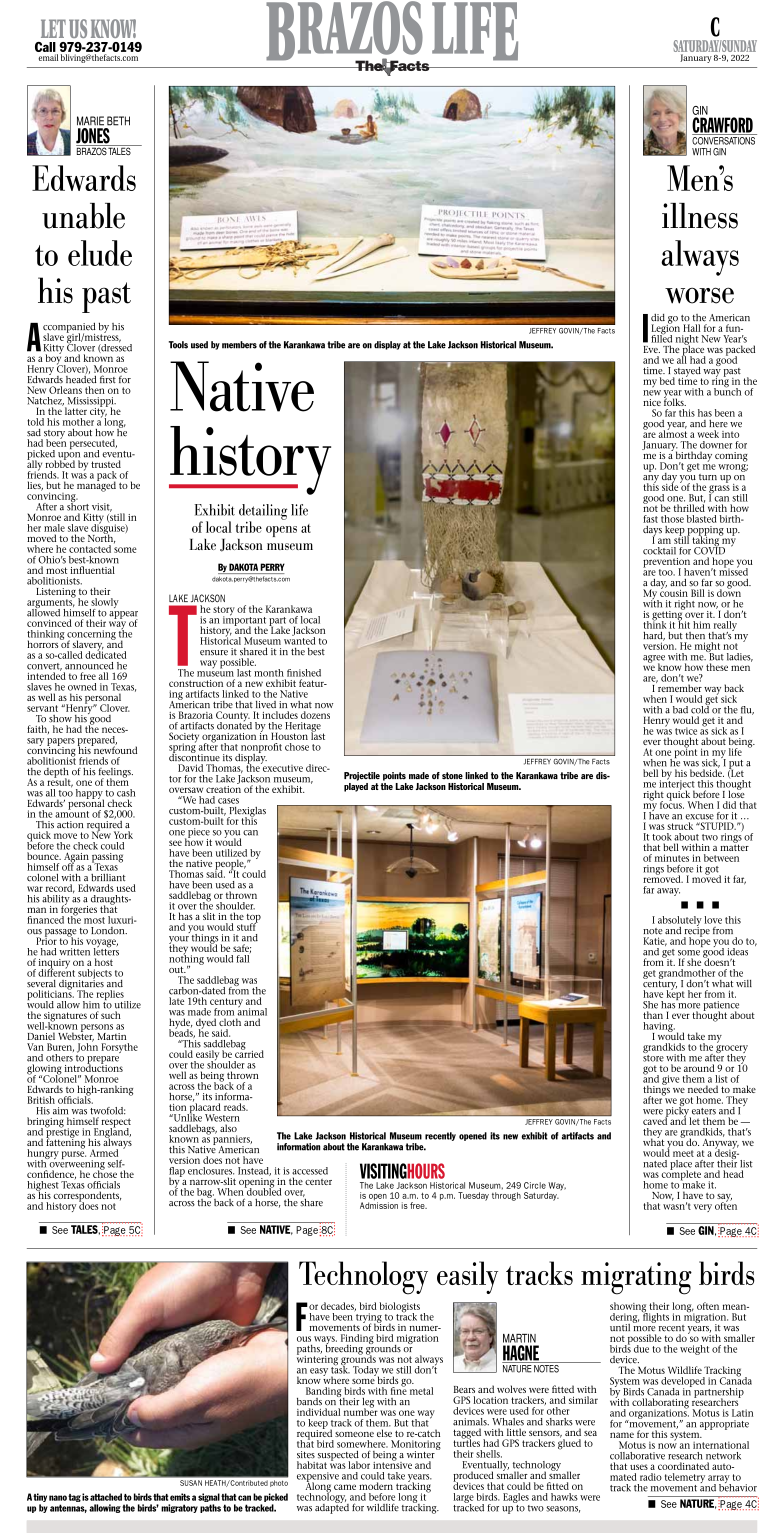  I want to click on illness, so click(700, 216).
